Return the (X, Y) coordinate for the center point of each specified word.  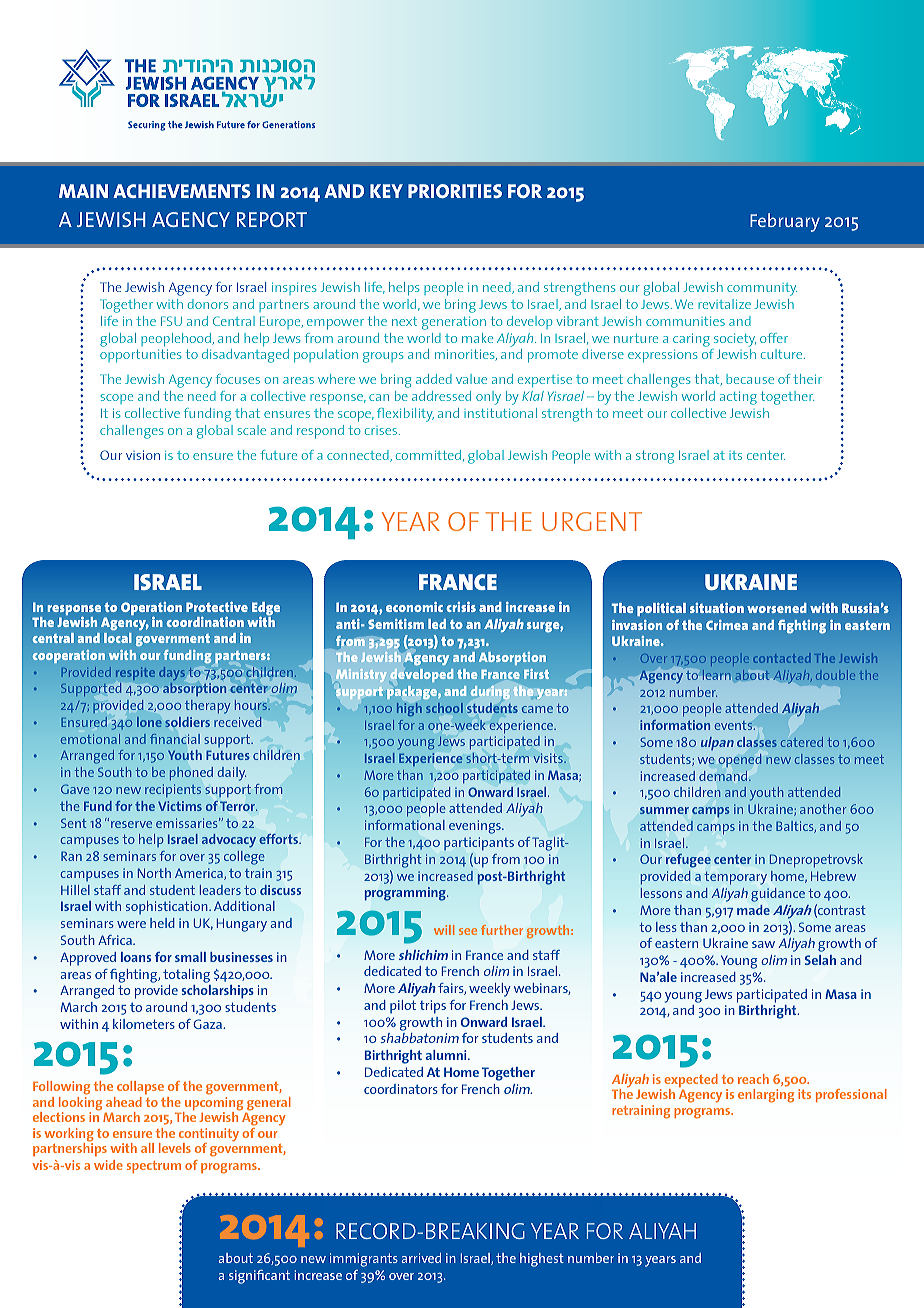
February (785, 222)
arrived (421, 1258)
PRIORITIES (455, 191)
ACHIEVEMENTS (182, 191)
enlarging (766, 1096)
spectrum (154, 1167)
